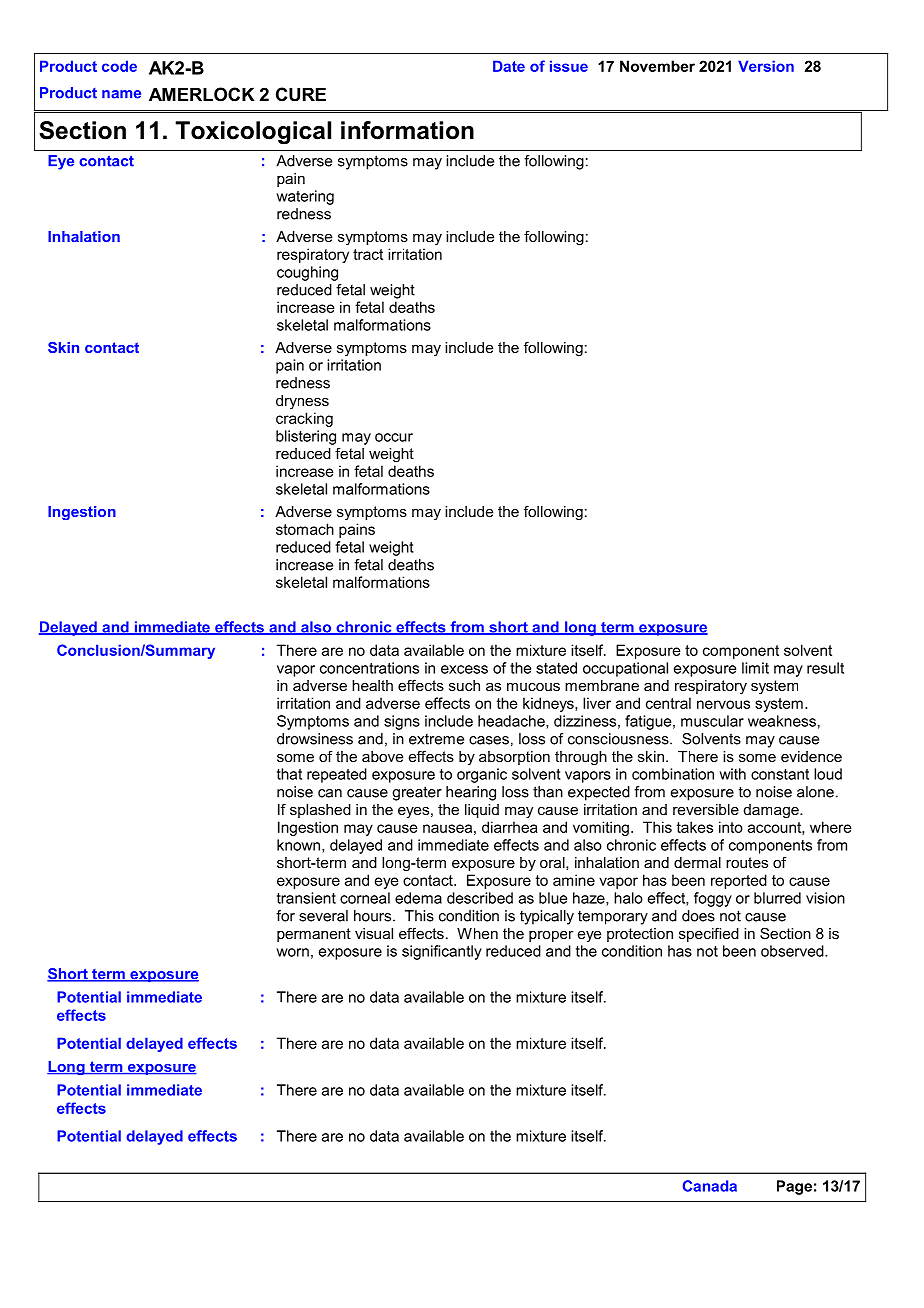 The height and width of the screenshot is (1308, 924). Describe the element at coordinates (307, 273) in the screenshot. I see `coughing` at that location.
